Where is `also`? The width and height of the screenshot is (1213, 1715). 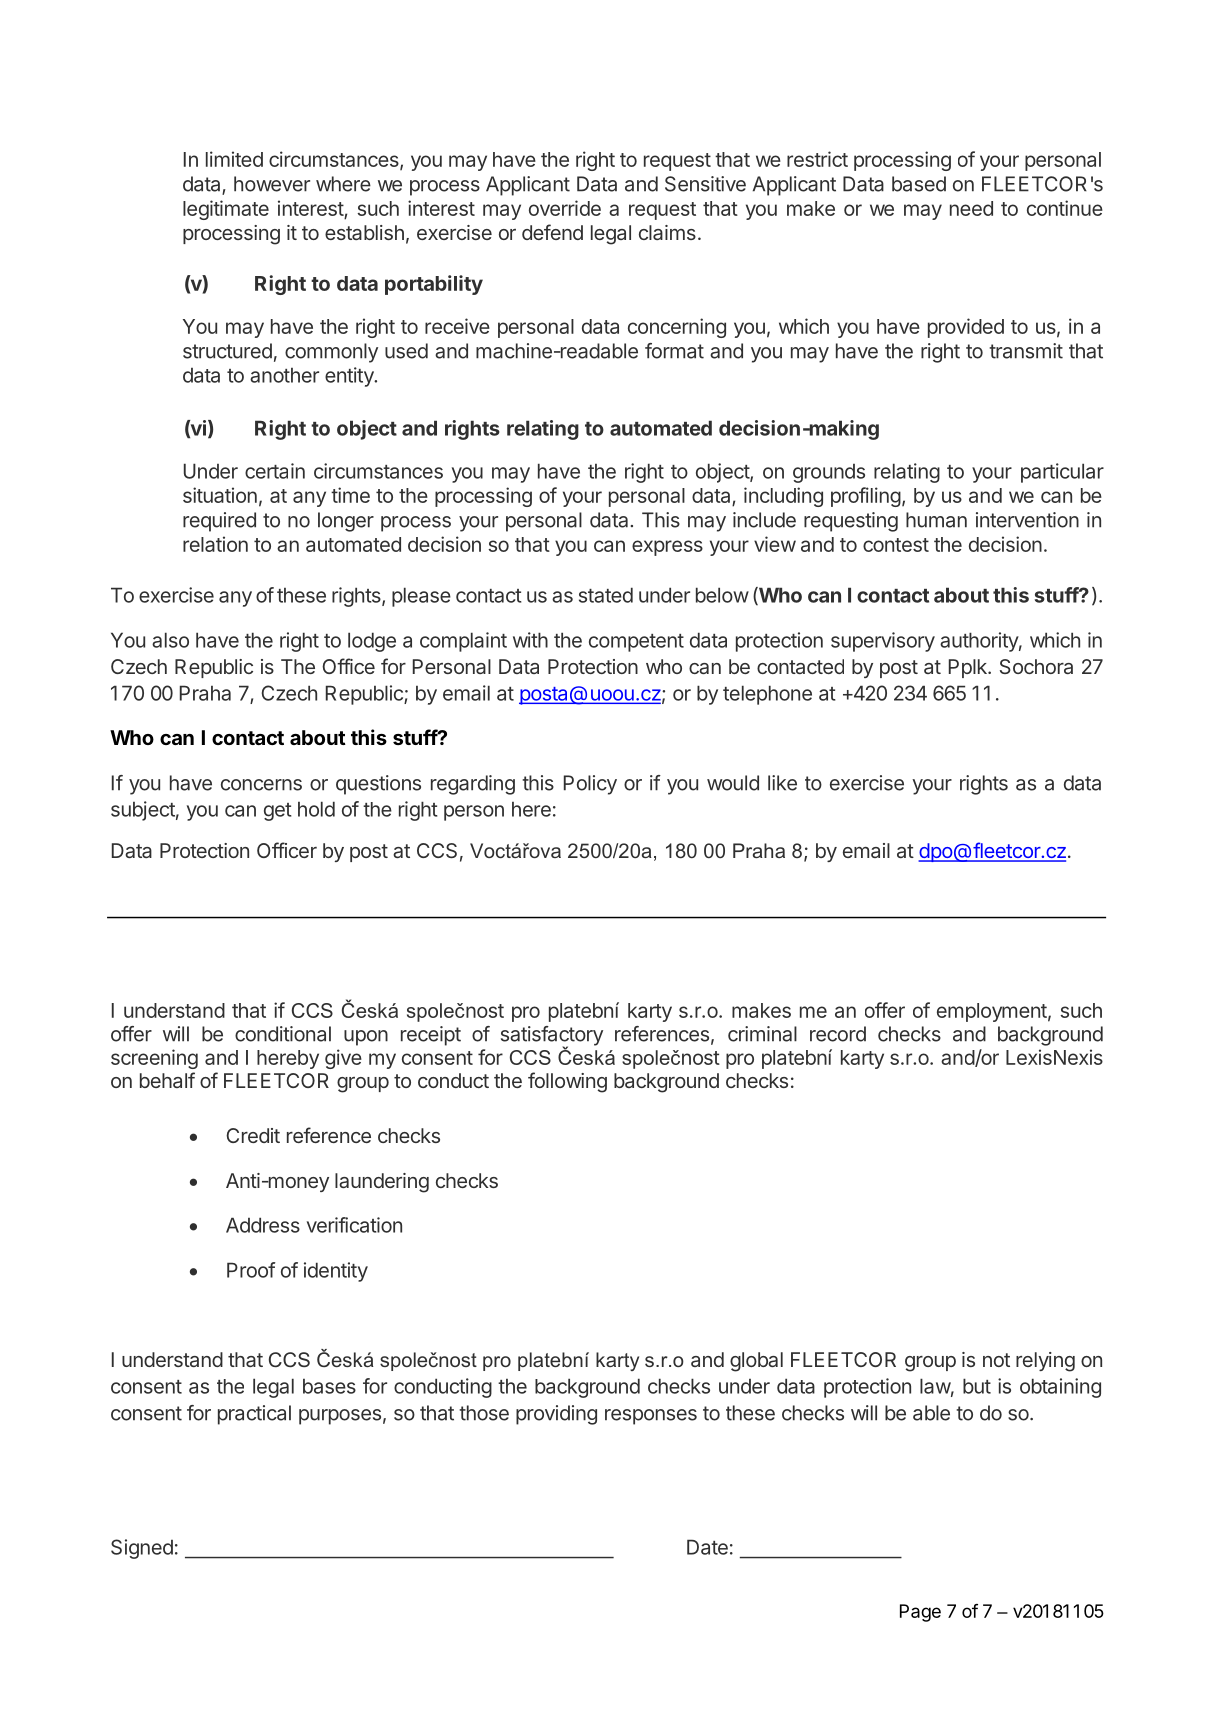
also is located at coordinates (170, 640).
